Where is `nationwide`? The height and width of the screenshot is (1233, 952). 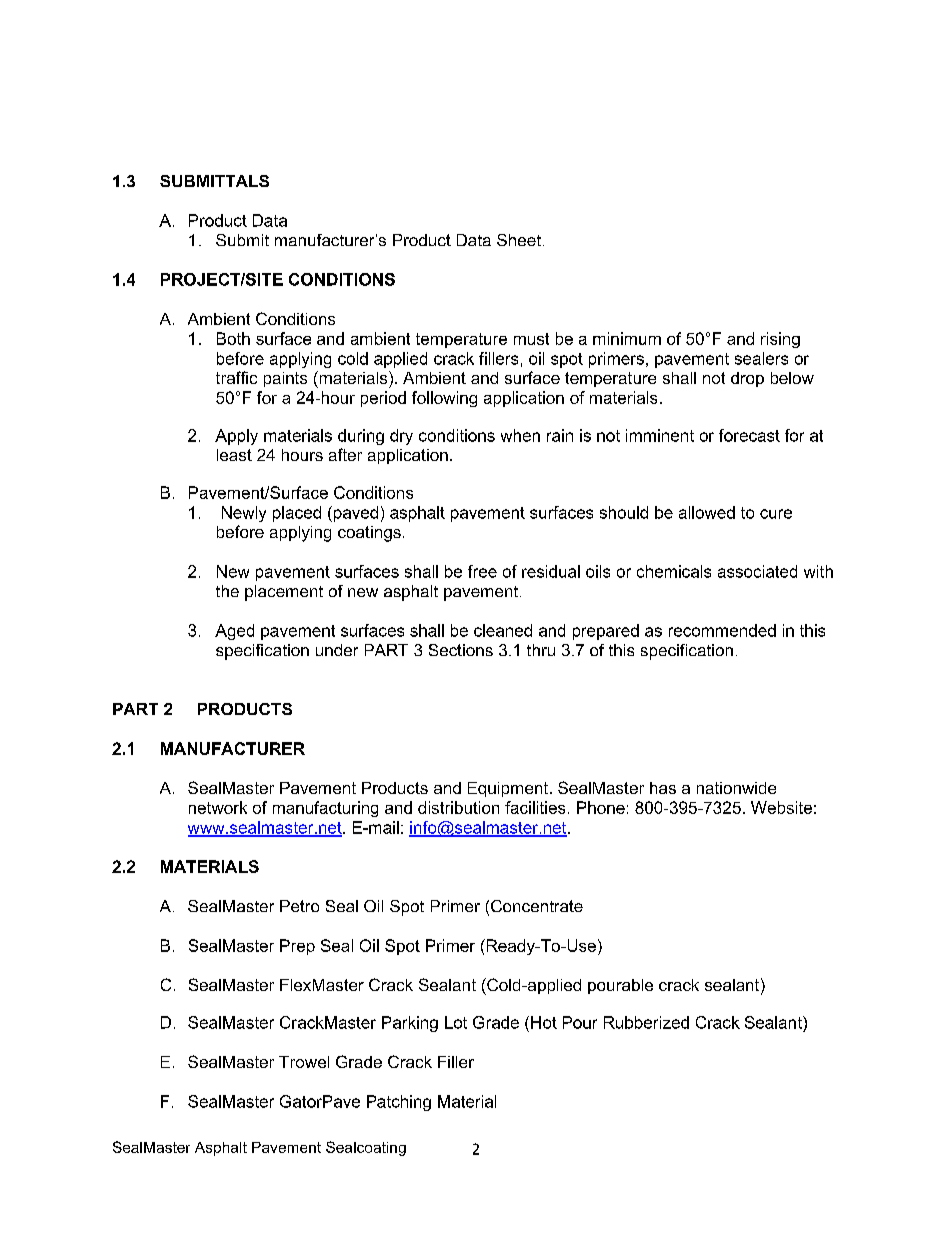 nationwide is located at coordinates (736, 788).
